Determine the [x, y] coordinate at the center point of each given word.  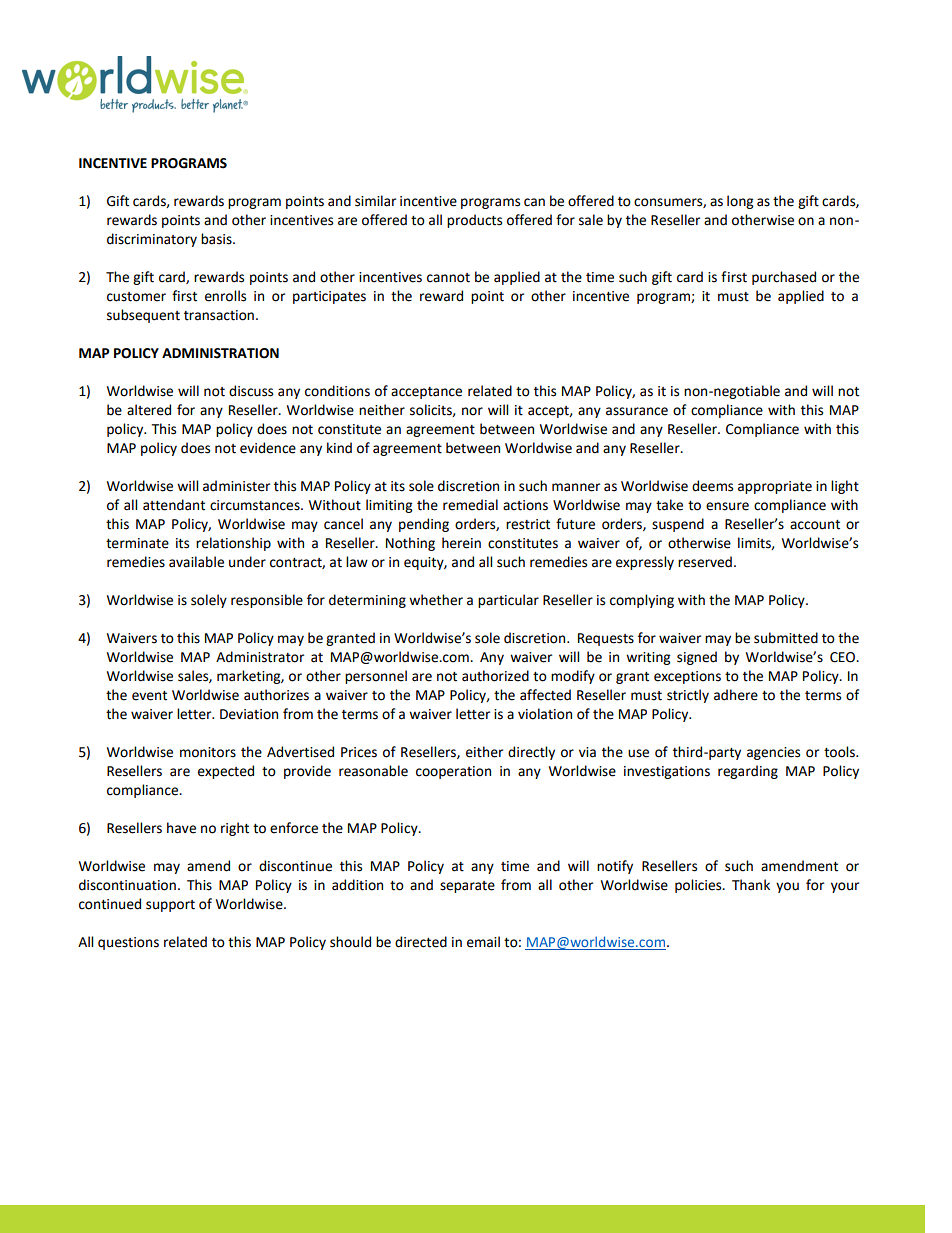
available [196, 562]
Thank [751, 885]
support [170, 906]
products [474, 221]
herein [461, 543]
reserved [705, 562]
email [483, 942]
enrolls [225, 296]
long [740, 202]
